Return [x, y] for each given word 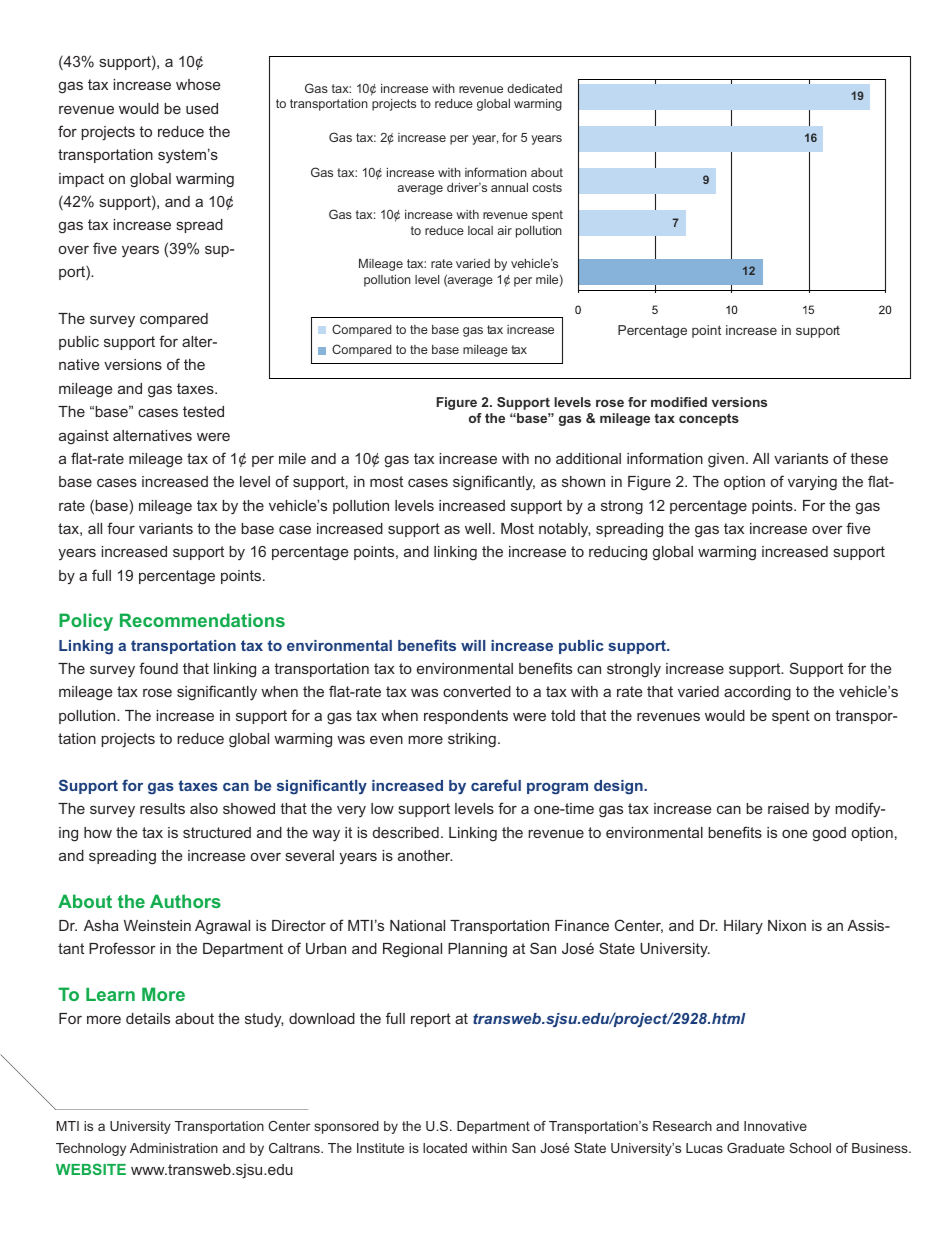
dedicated [534, 88]
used [202, 108]
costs [547, 187]
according [757, 693]
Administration [174, 1148]
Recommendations [202, 620]
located [445, 1148]
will [473, 645]
